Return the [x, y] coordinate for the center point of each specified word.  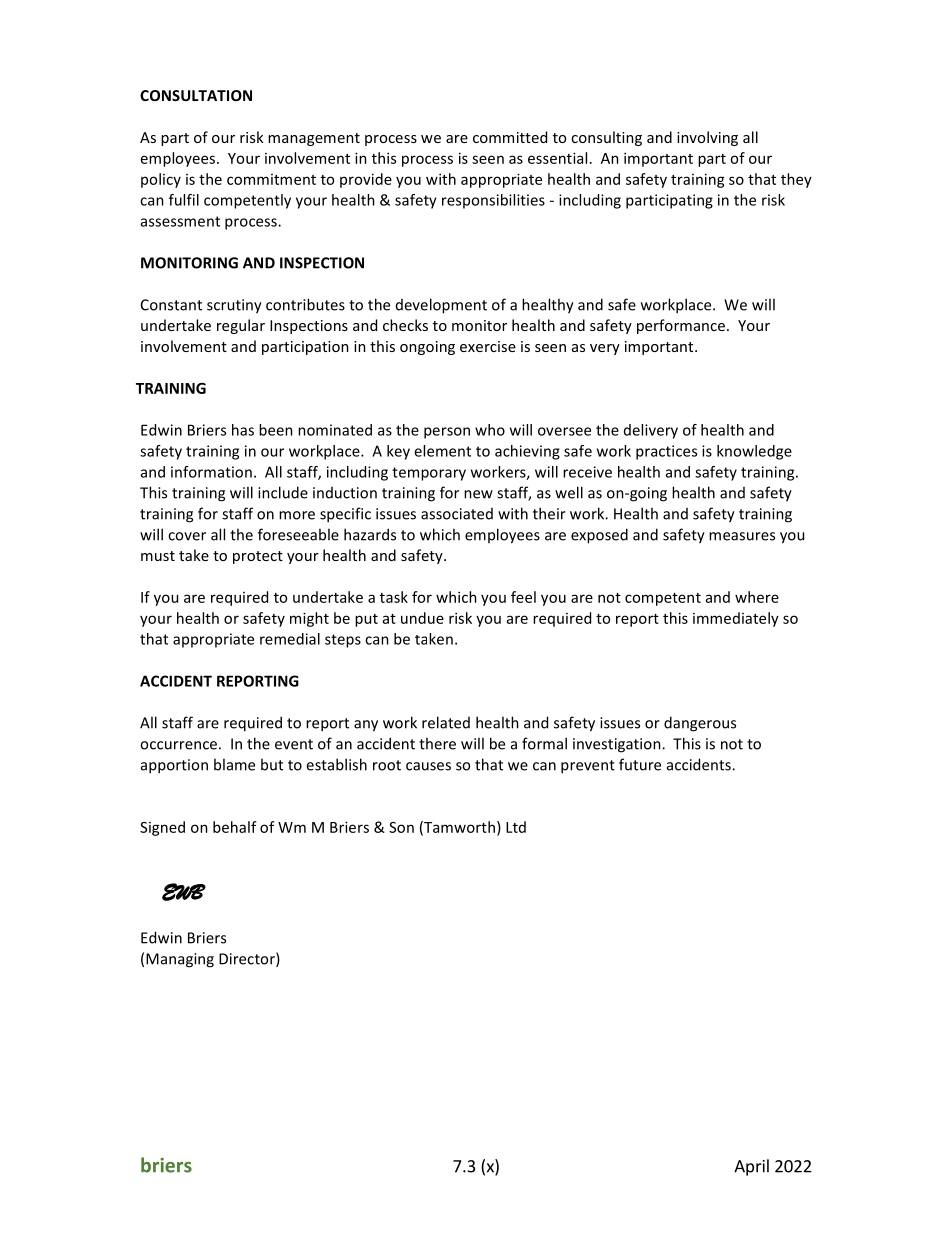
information [211, 472]
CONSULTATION [196, 95]
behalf [235, 827]
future [640, 764]
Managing [180, 960]
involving [707, 138]
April [751, 1167]
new [478, 494]
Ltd [516, 827]
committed [510, 137]
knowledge [754, 452]
